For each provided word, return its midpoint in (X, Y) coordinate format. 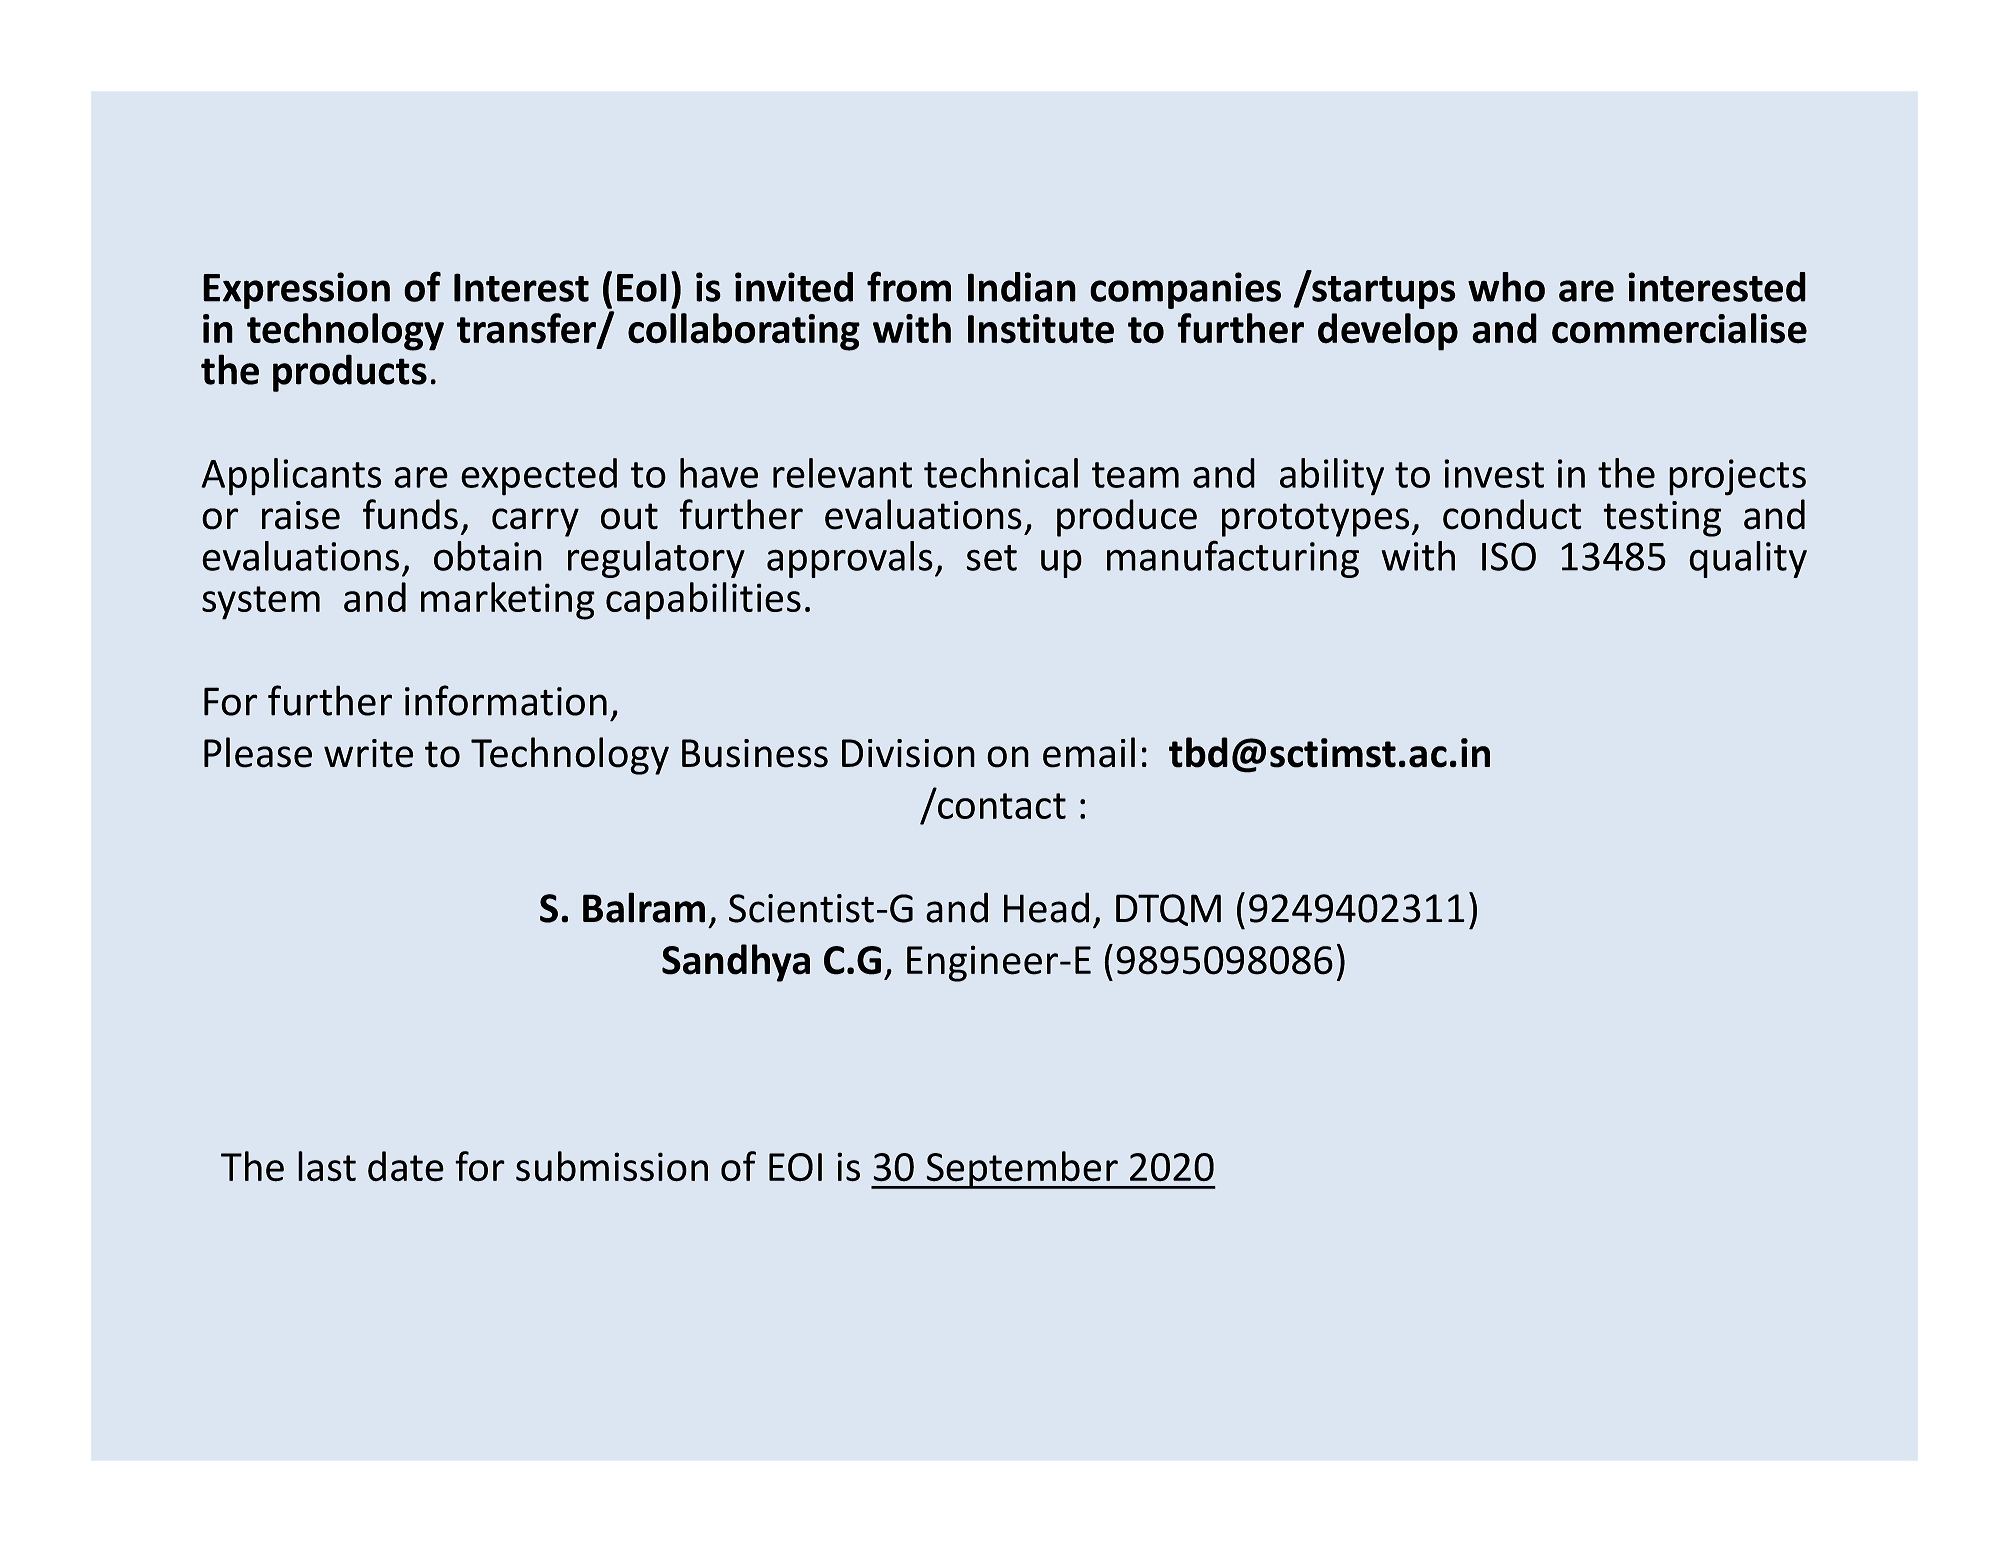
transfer (527, 329)
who (1506, 287)
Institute (1041, 329)
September (1022, 1170)
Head (1046, 907)
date (406, 1166)
